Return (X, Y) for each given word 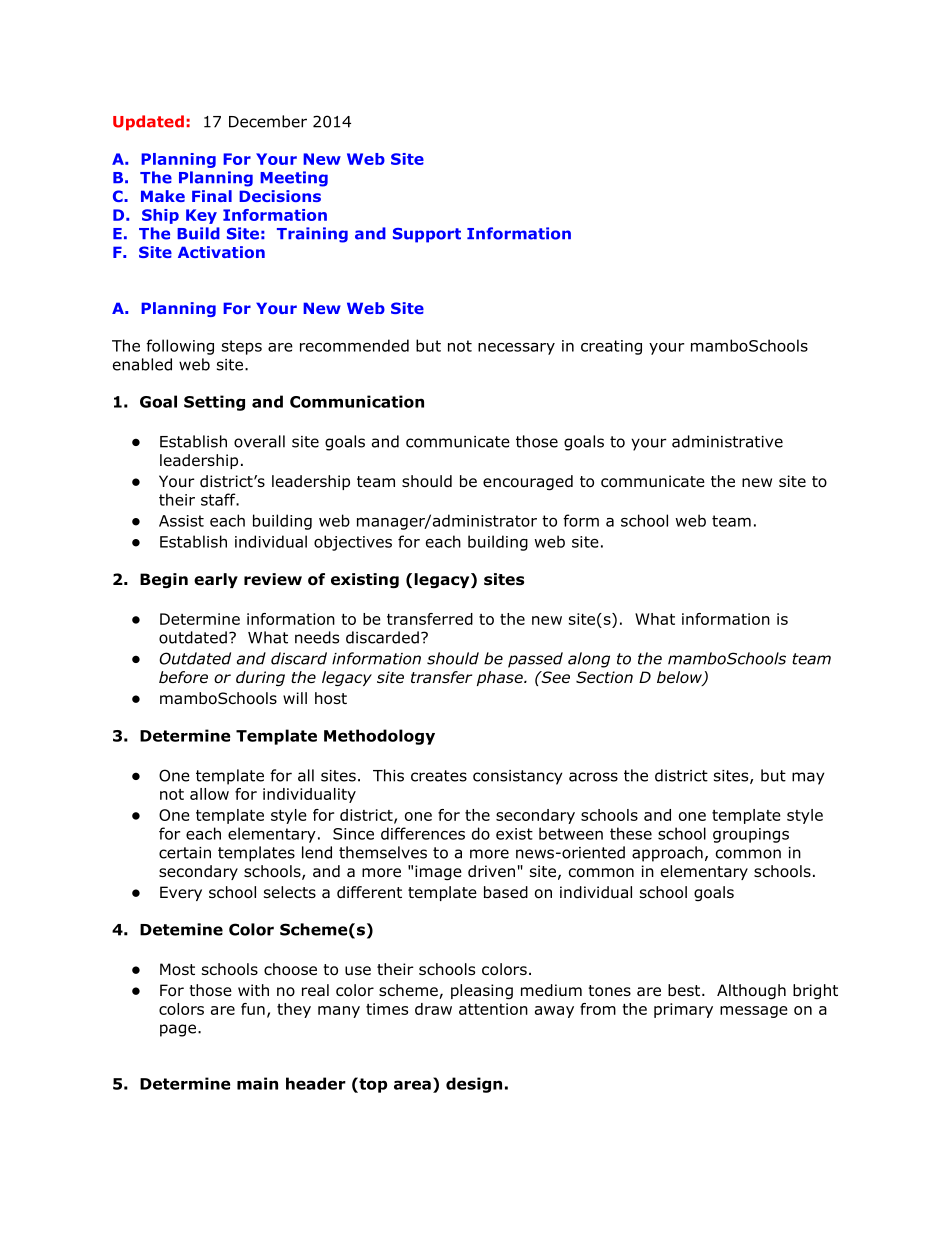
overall (259, 441)
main (257, 1083)
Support (427, 235)
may (808, 778)
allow (209, 794)
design (474, 1085)
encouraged (528, 483)
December (268, 121)
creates (439, 776)
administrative (727, 441)
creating (611, 347)
